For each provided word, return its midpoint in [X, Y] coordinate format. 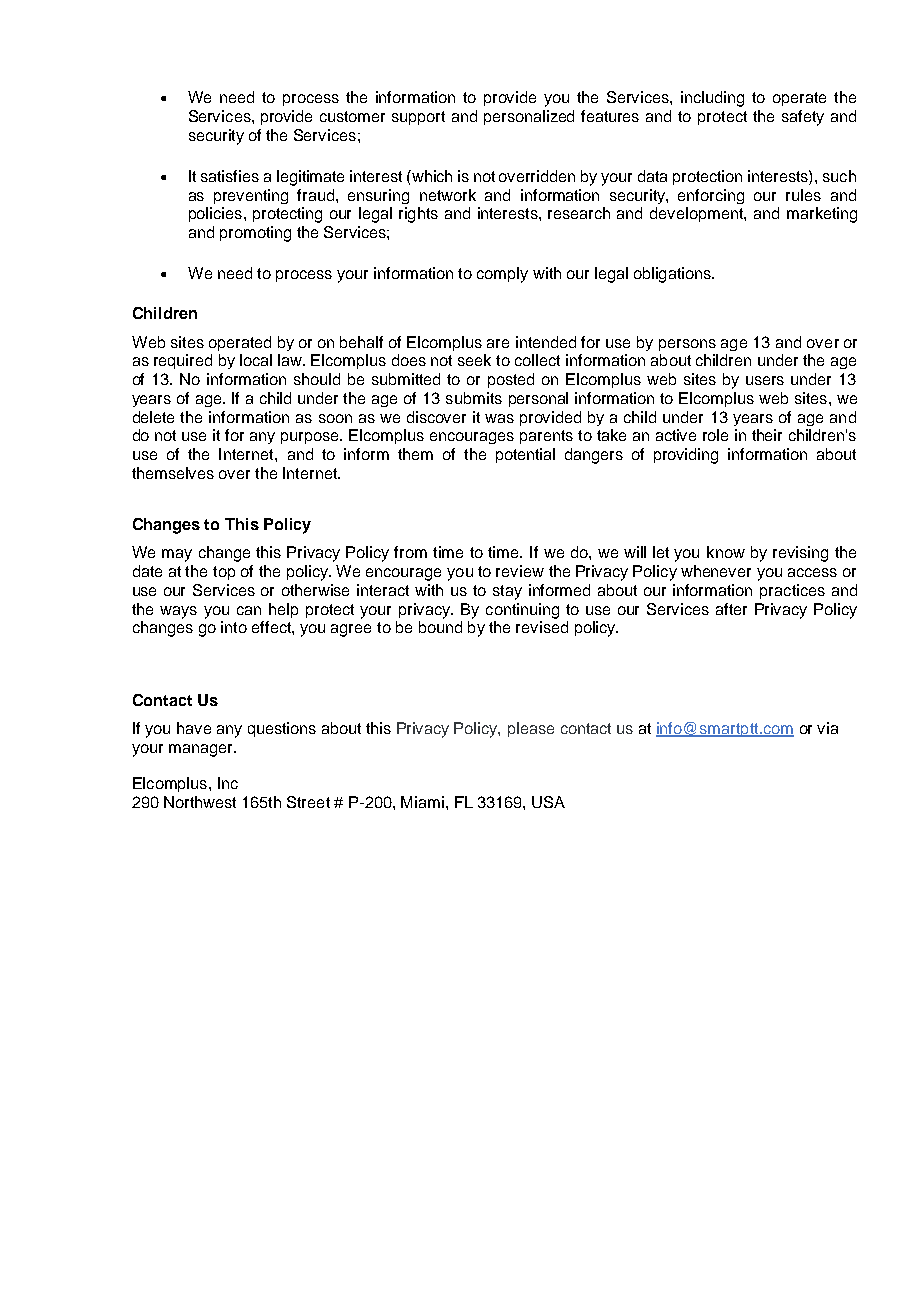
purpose [311, 438]
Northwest [200, 802]
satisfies [230, 176]
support [418, 118]
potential [525, 455]
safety [803, 118]
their [767, 435]
